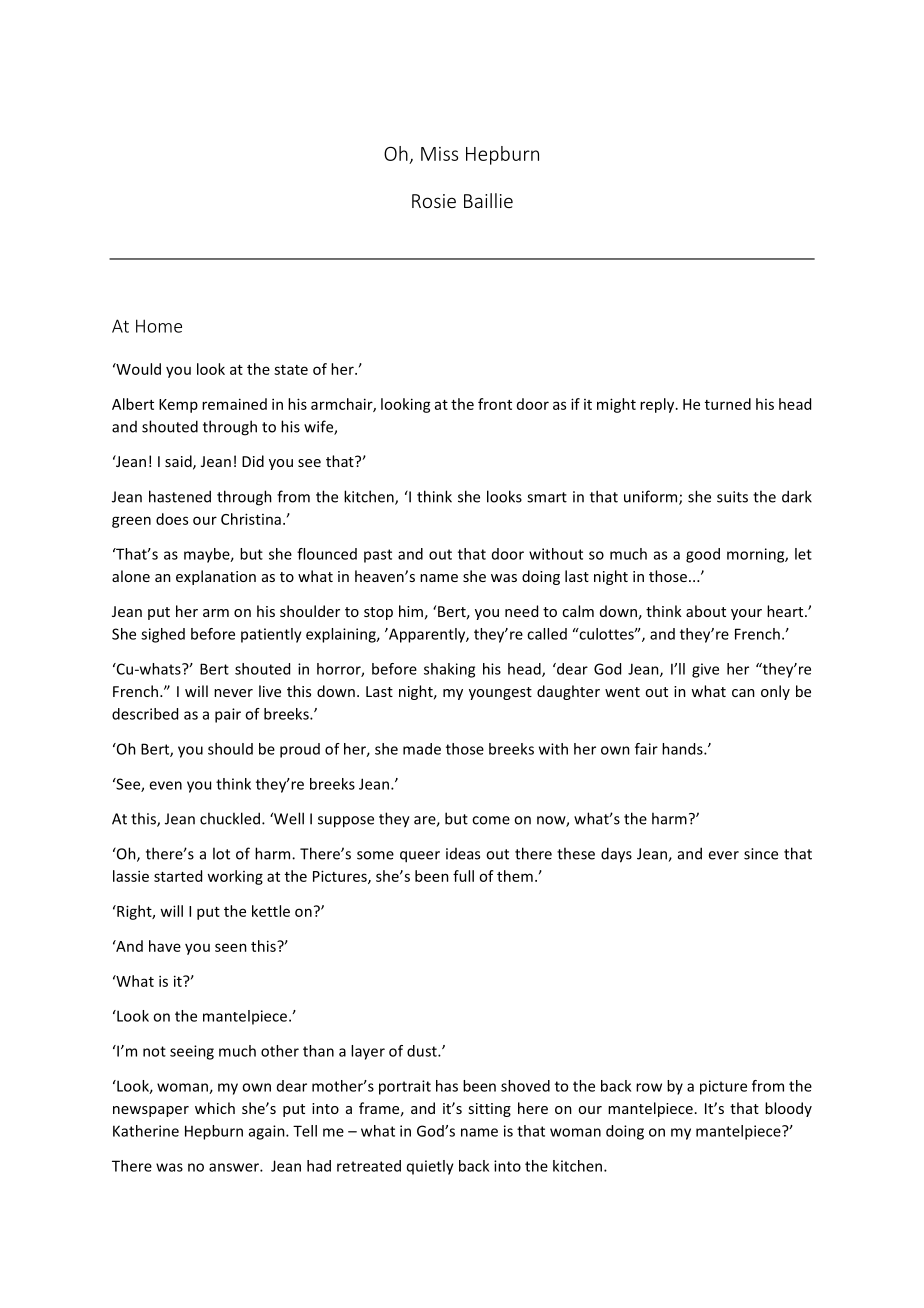  What do you see at coordinates (488, 200) in the screenshot?
I see `Baillie` at bounding box center [488, 200].
